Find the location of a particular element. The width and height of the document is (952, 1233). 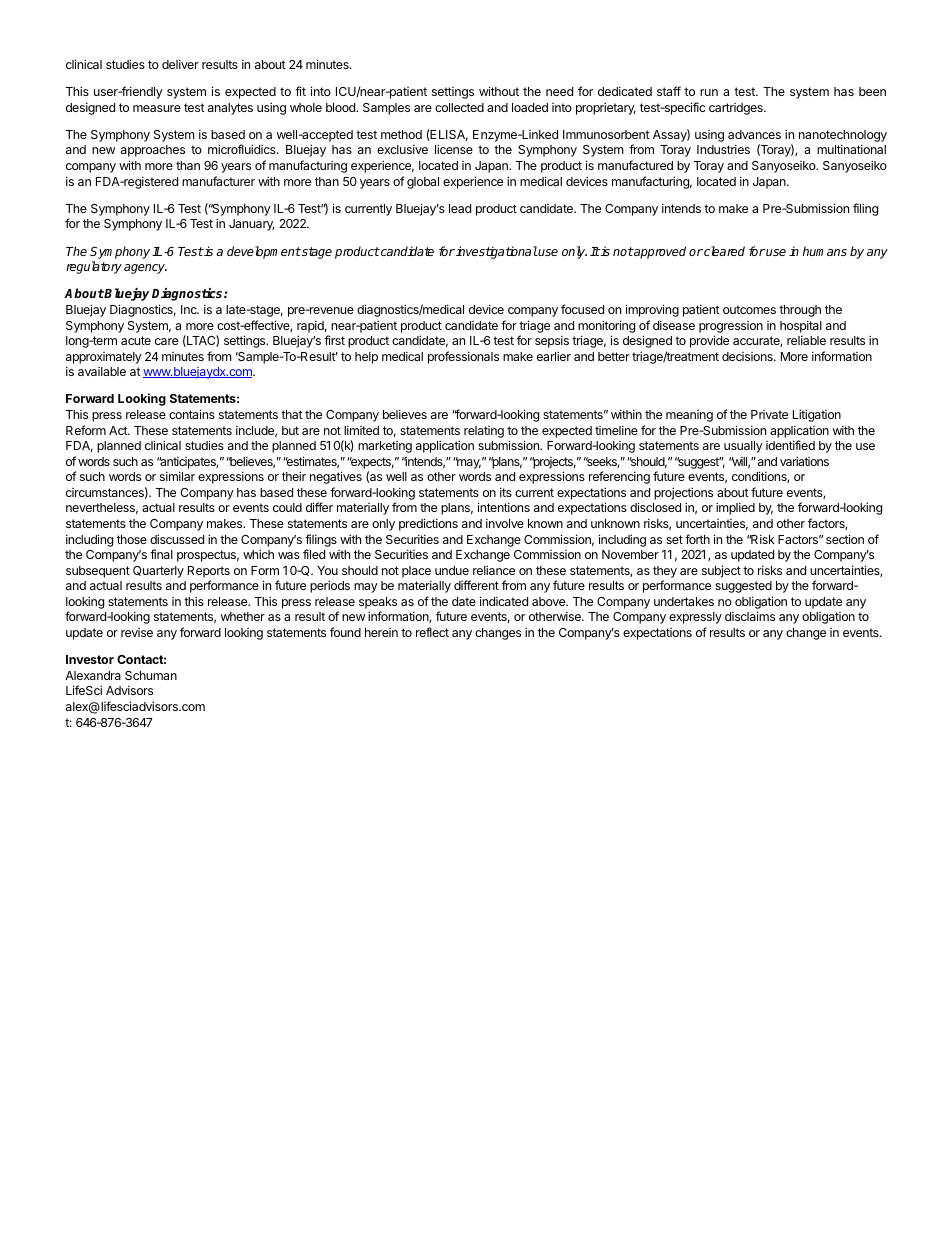

reflect is located at coordinates (432, 632).
